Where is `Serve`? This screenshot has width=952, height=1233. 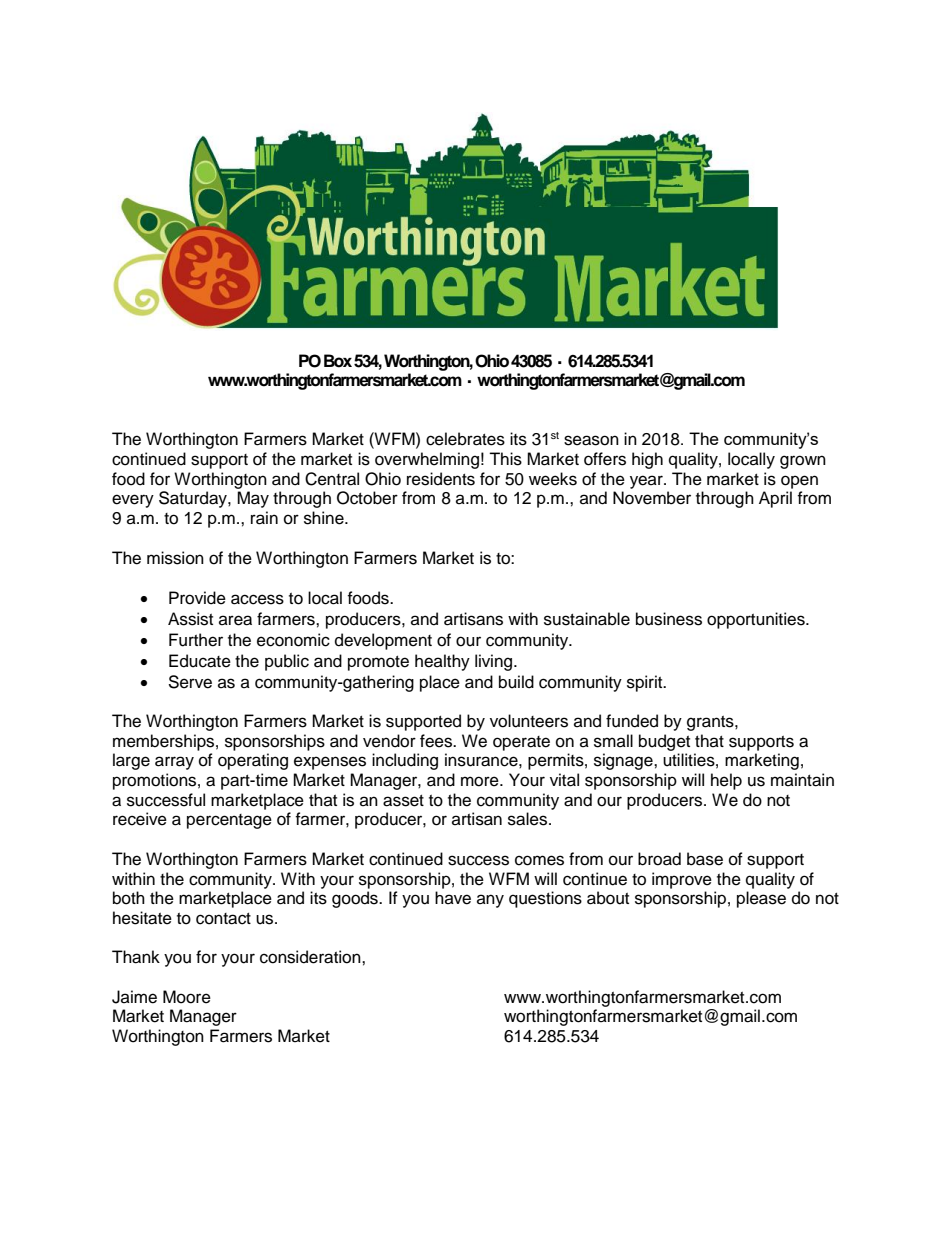 Serve is located at coordinates (190, 682).
